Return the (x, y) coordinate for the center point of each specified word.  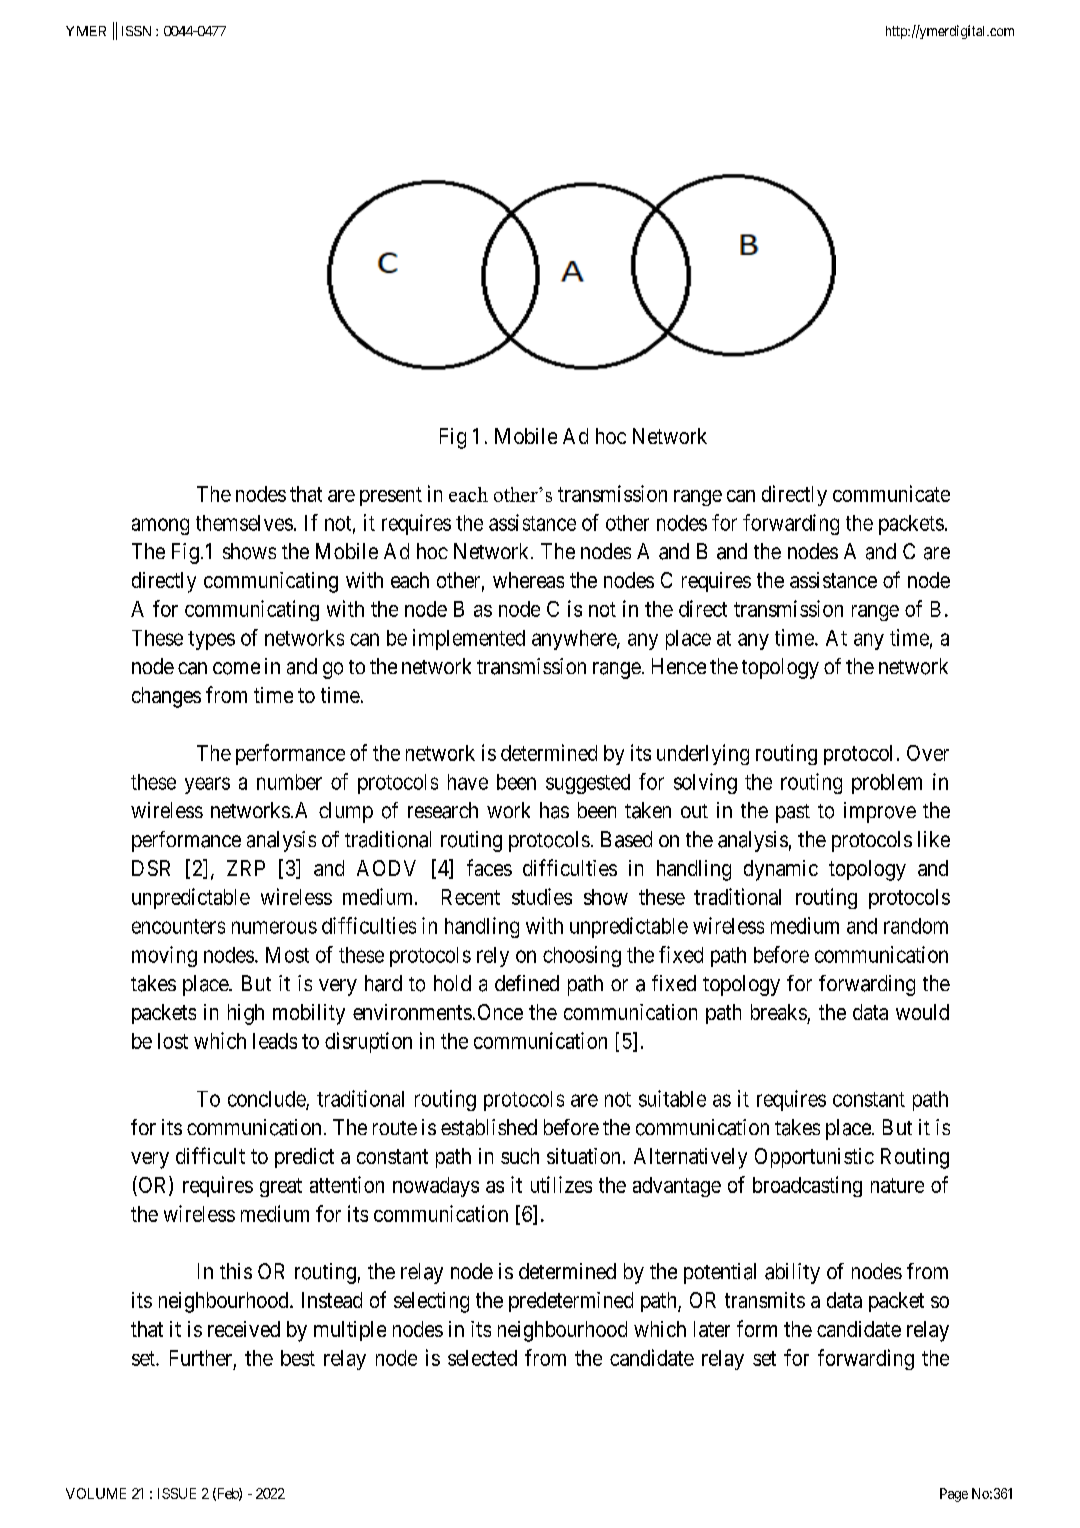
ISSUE (177, 1493)
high (246, 1014)
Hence (679, 666)
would (922, 1012)
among (160, 526)
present (391, 496)
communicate (891, 493)
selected (482, 1358)
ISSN (136, 31)
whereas (528, 580)
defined (527, 983)
